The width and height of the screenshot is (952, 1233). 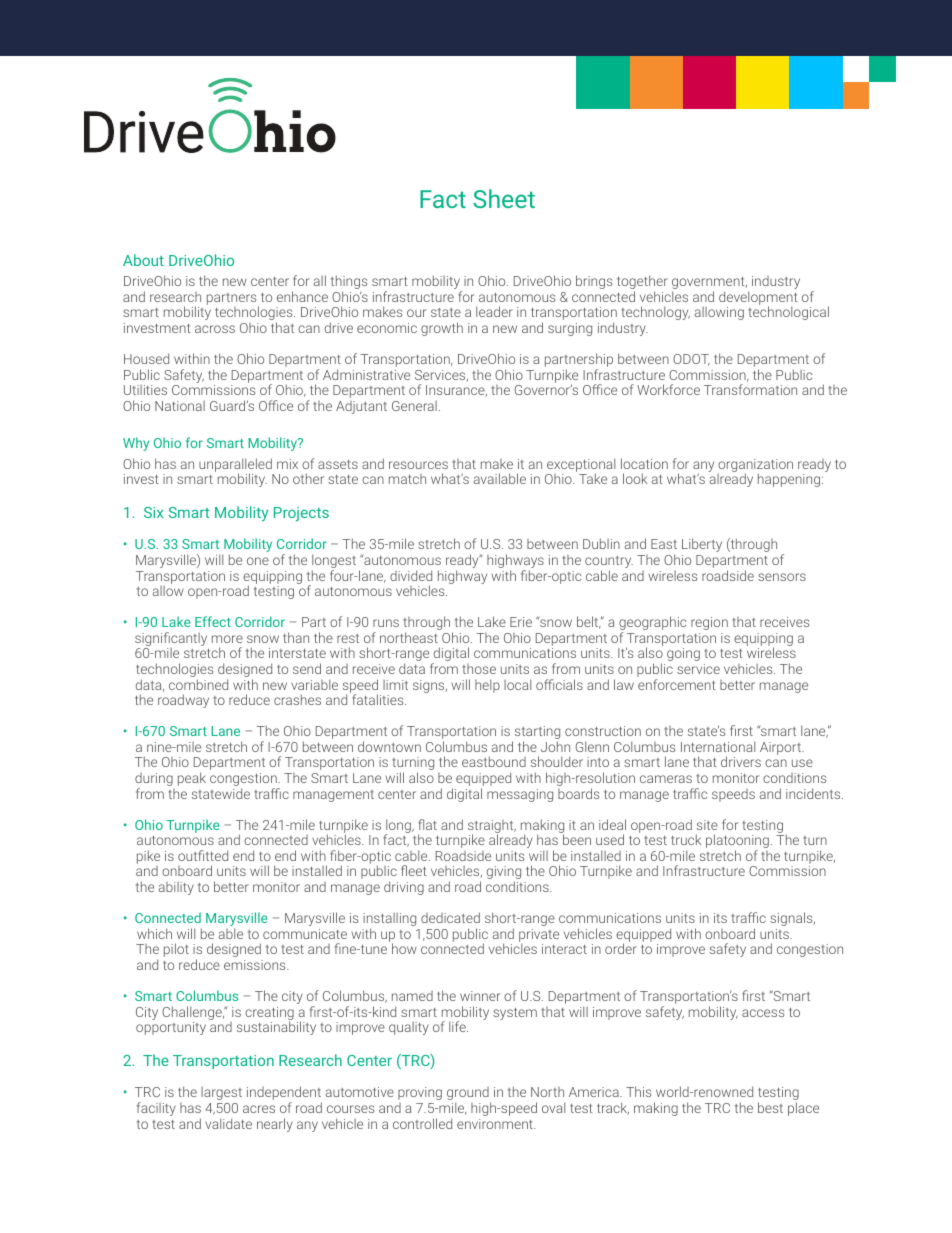 What do you see at coordinates (221, 1093) in the screenshot?
I see `largest` at bounding box center [221, 1093].
